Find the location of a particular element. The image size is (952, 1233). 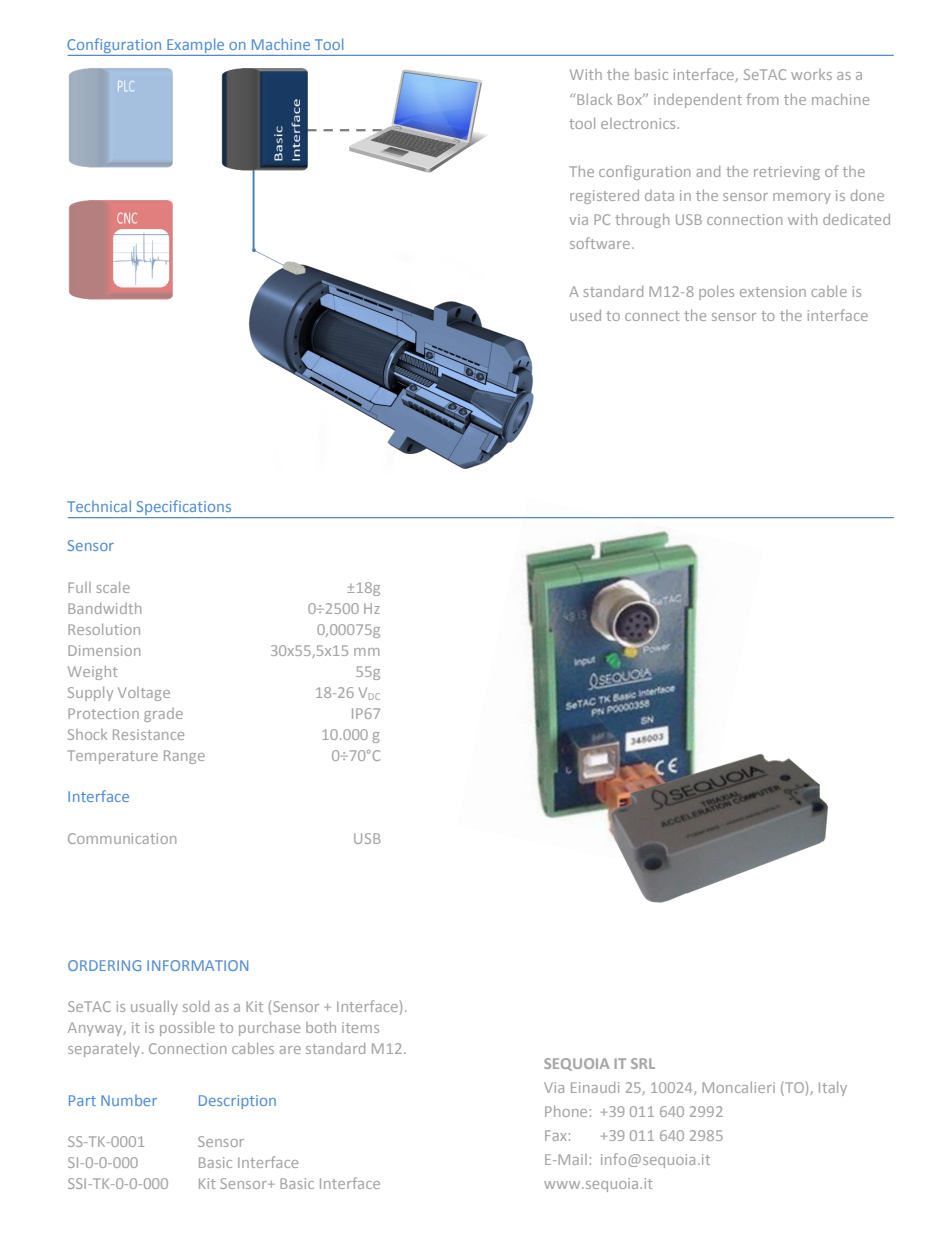

scale is located at coordinates (113, 587).
